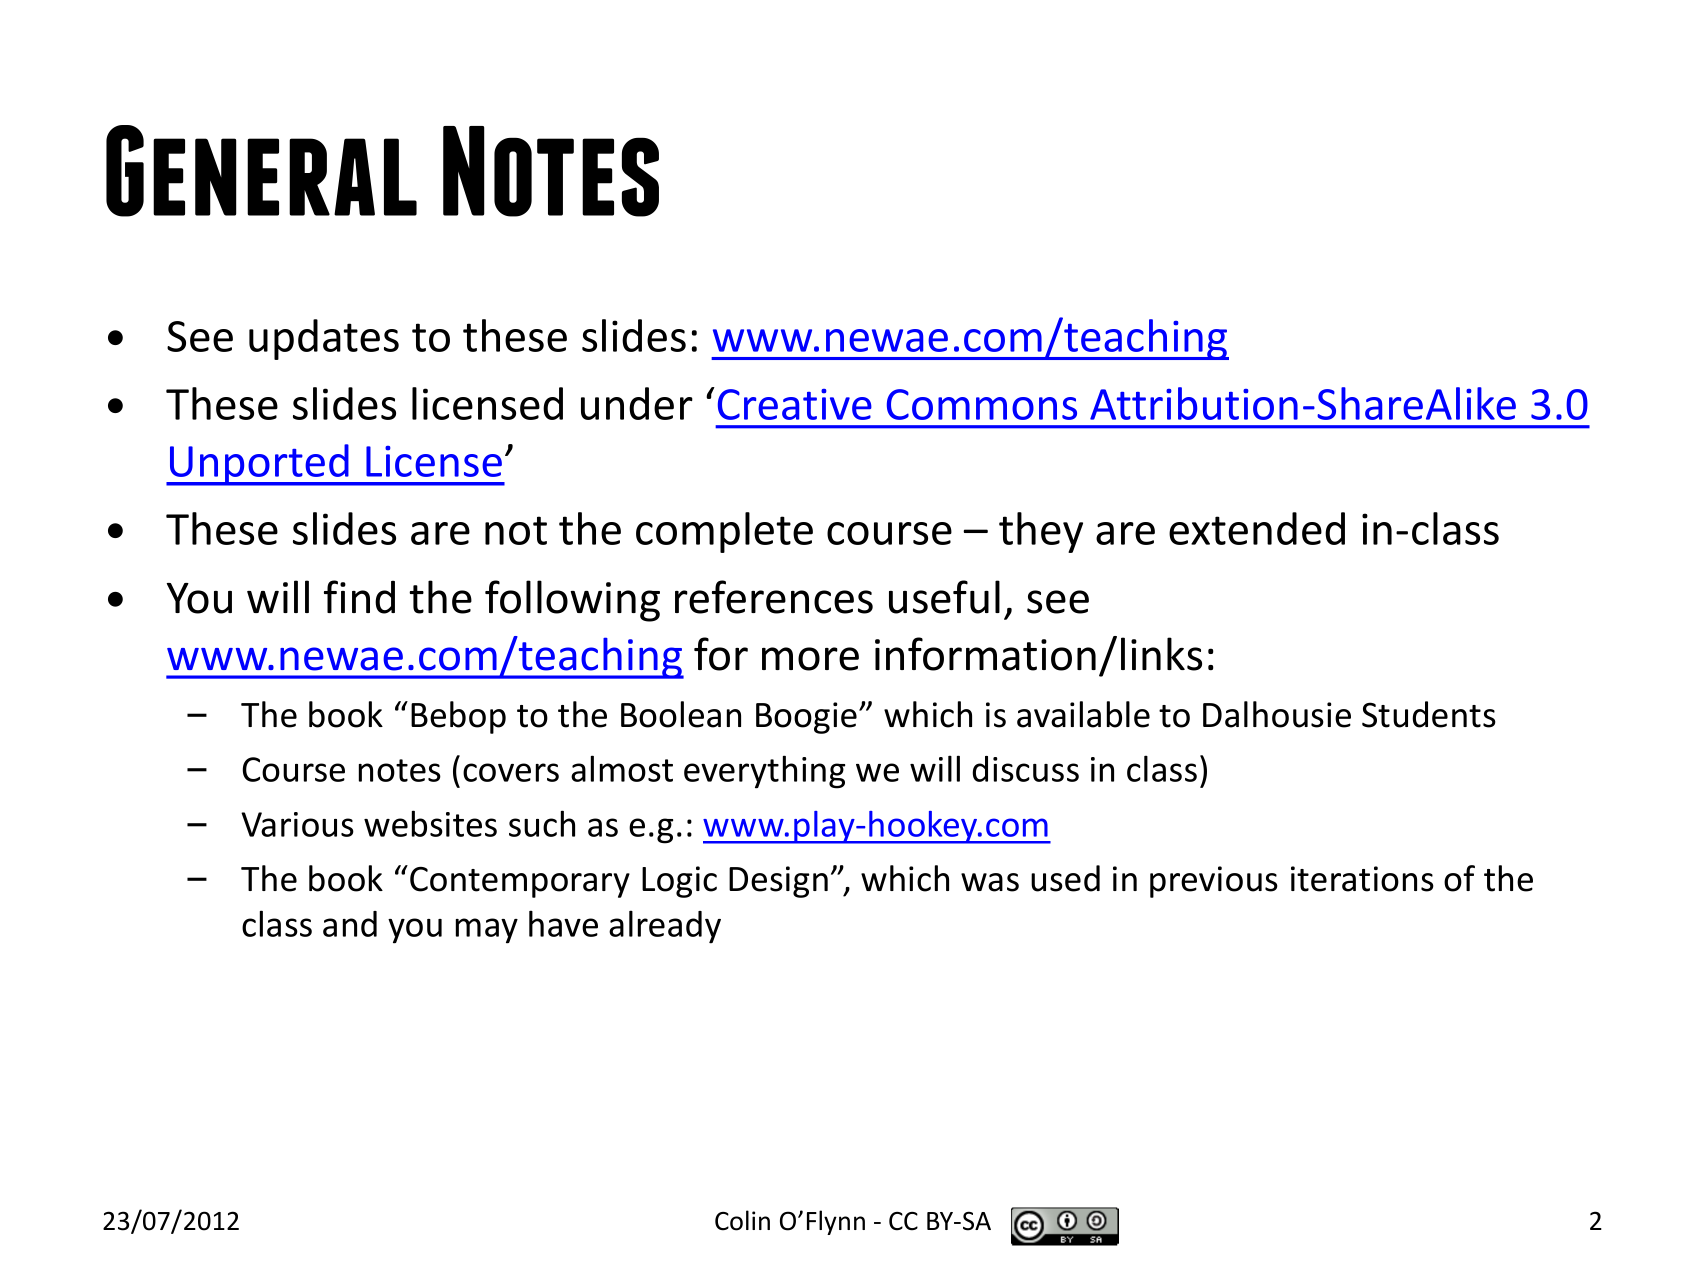 This page has height=1280, width=1706. I want to click on General, so click(261, 171).
